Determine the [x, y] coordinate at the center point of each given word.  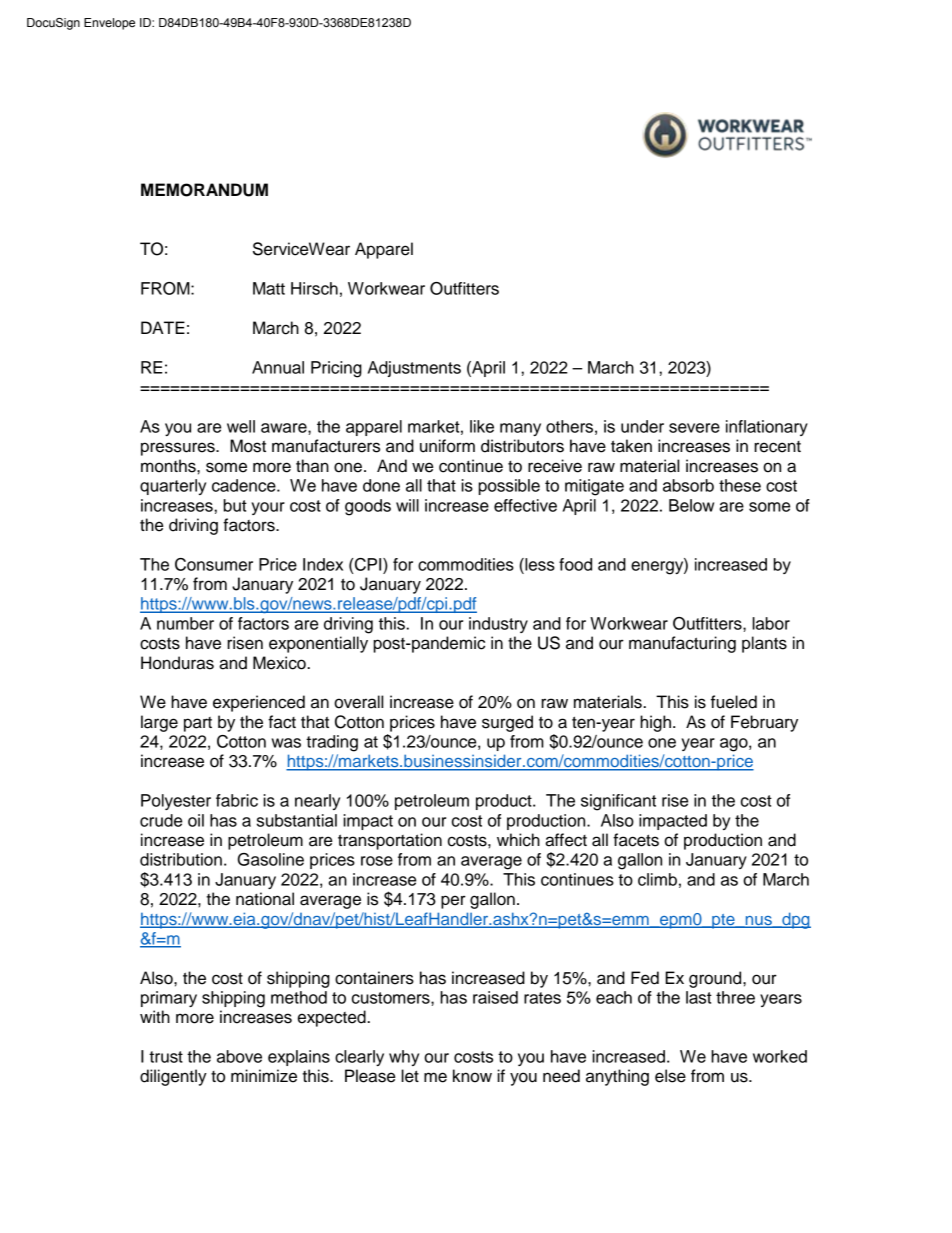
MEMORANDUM [204, 190]
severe [694, 428]
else [670, 1076]
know [472, 1076]
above [239, 1056]
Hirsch [314, 288]
